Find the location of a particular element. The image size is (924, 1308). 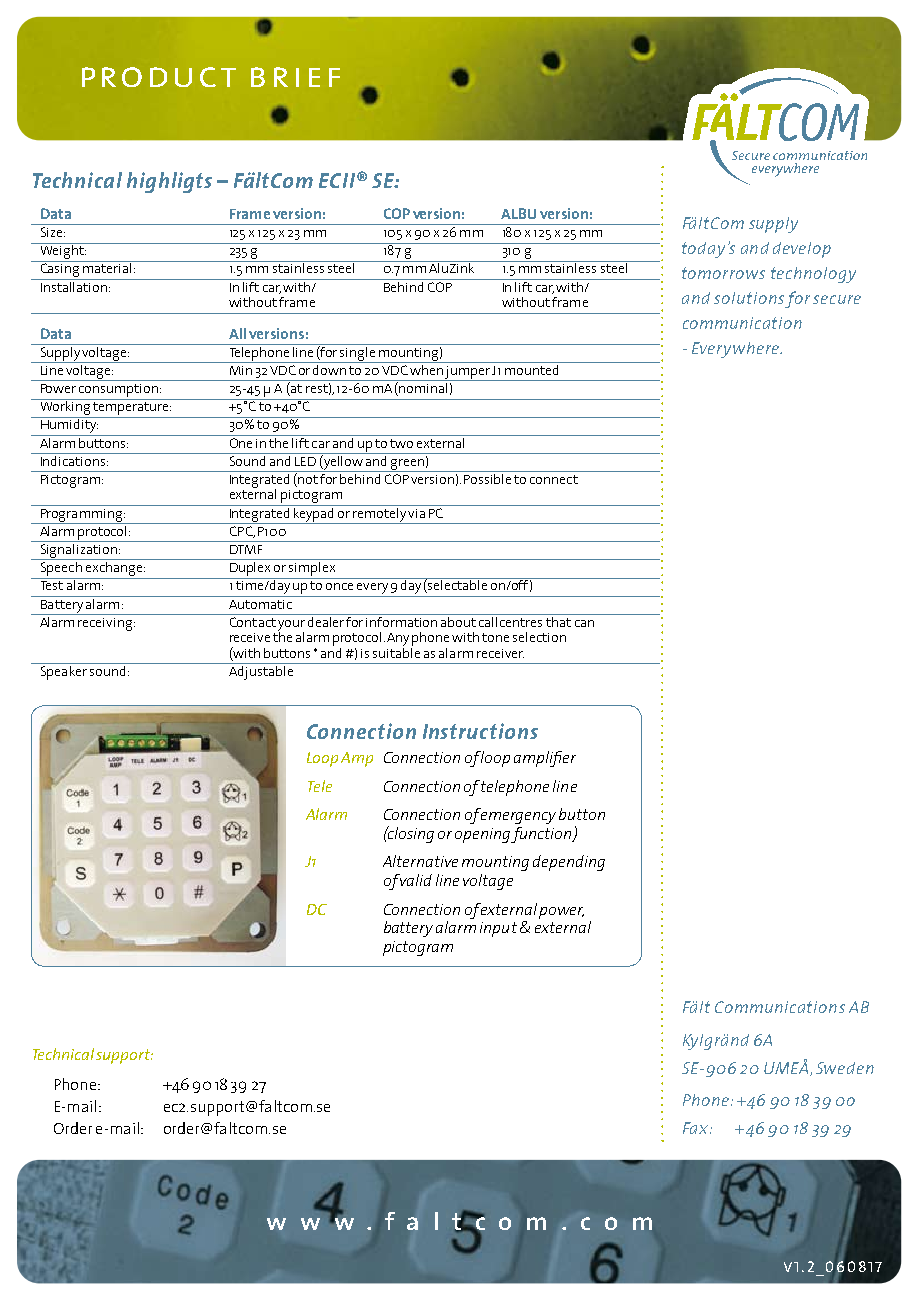

CPC is located at coordinates (242, 532).
